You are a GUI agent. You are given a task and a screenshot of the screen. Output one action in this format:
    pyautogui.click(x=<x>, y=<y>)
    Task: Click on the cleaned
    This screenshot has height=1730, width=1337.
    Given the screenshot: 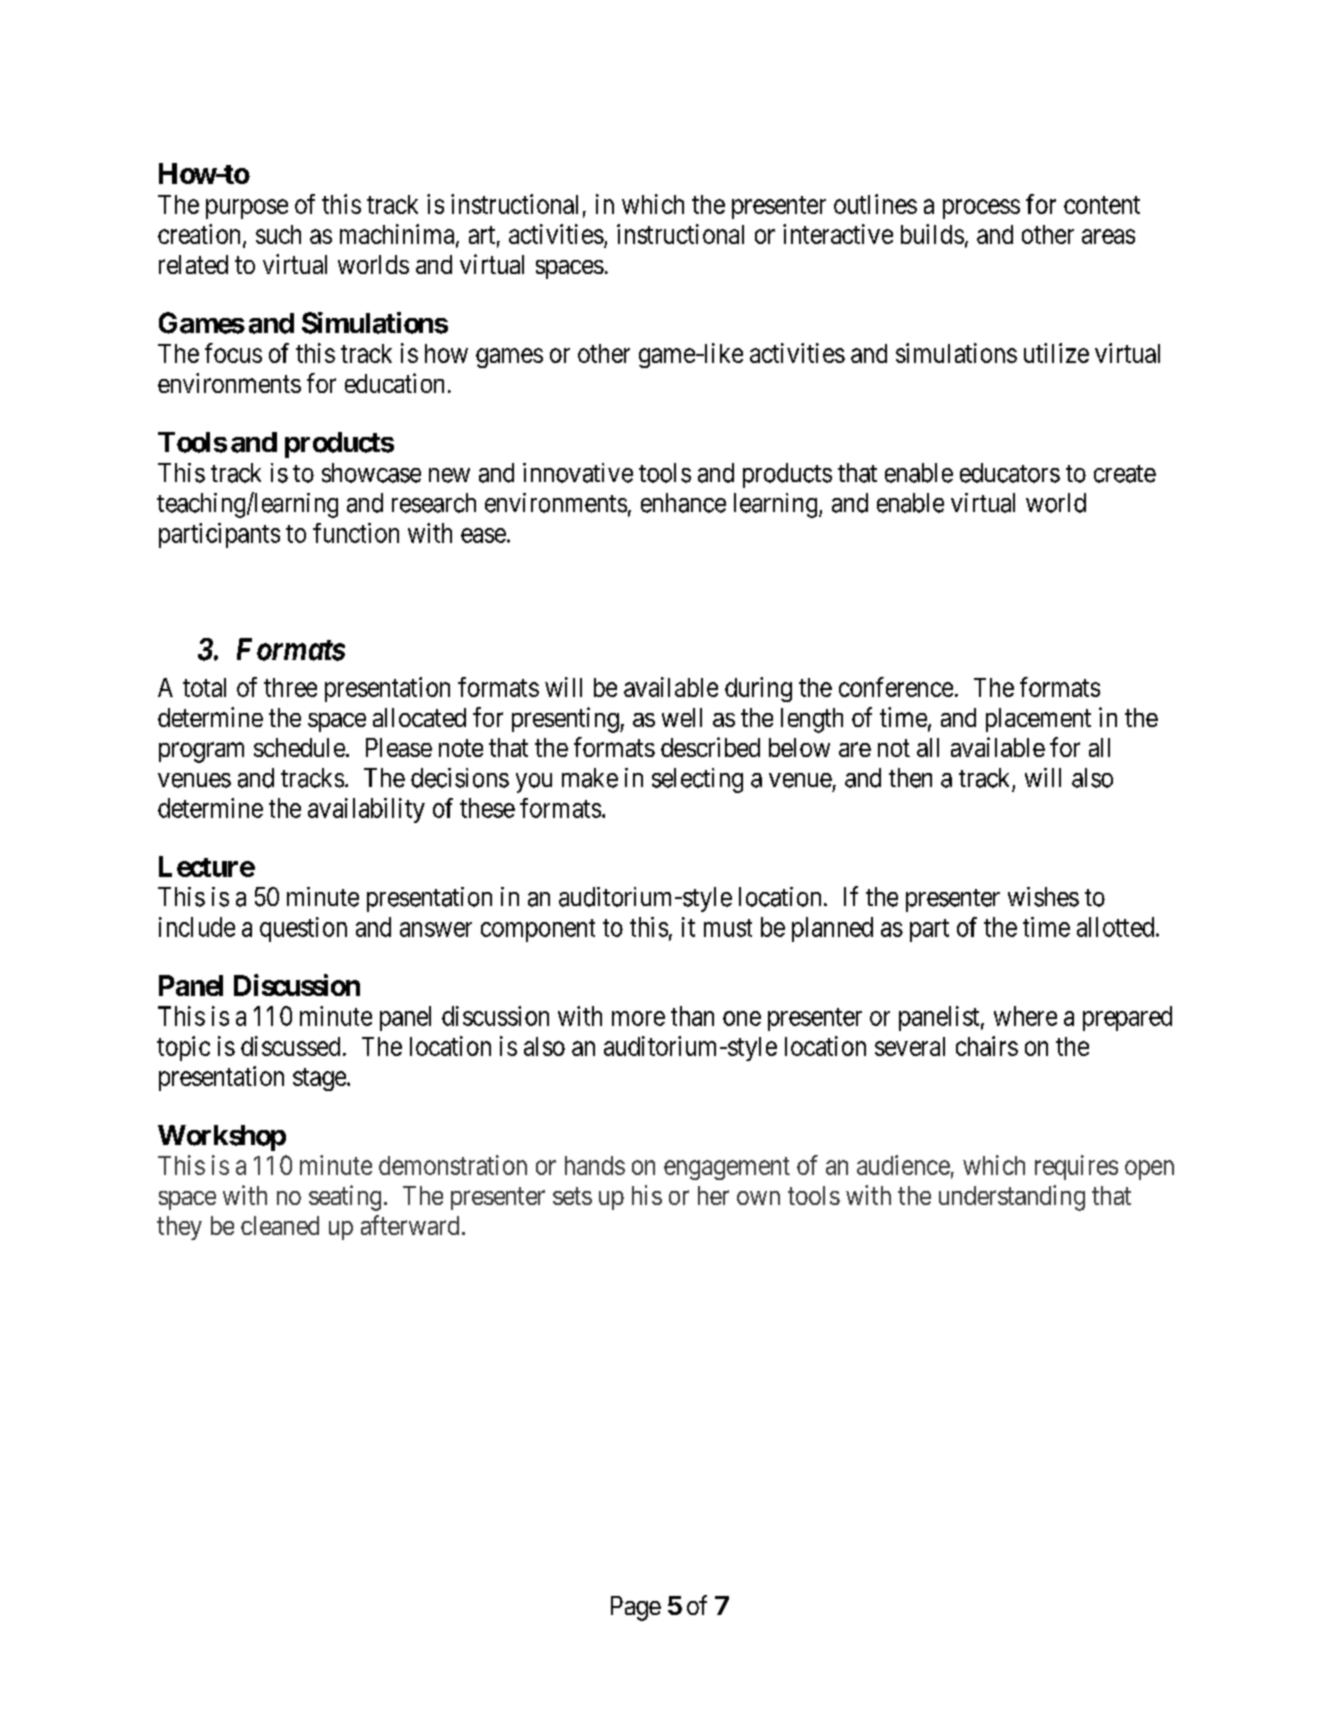 What is the action you would take?
    pyautogui.click(x=280, y=1225)
